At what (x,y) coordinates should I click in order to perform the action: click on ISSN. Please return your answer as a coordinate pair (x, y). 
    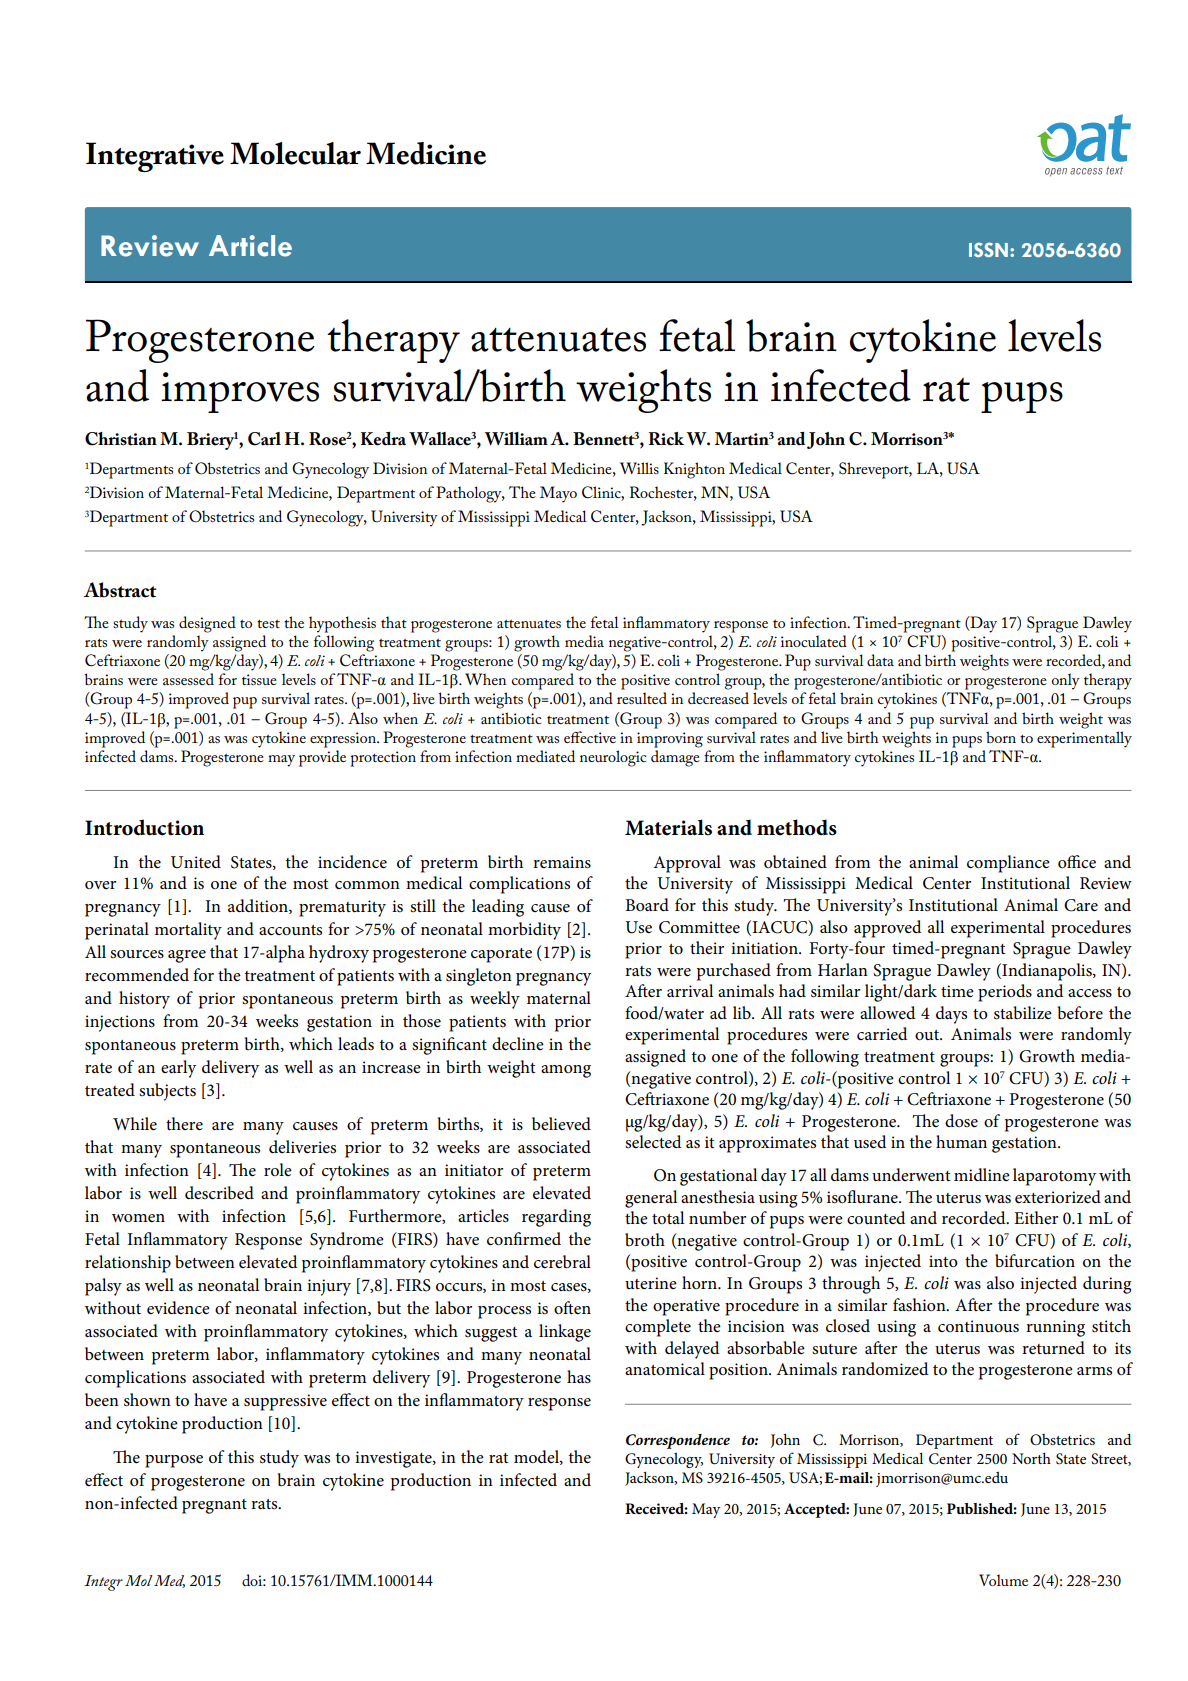
    Looking at the image, I should click on (988, 249).
